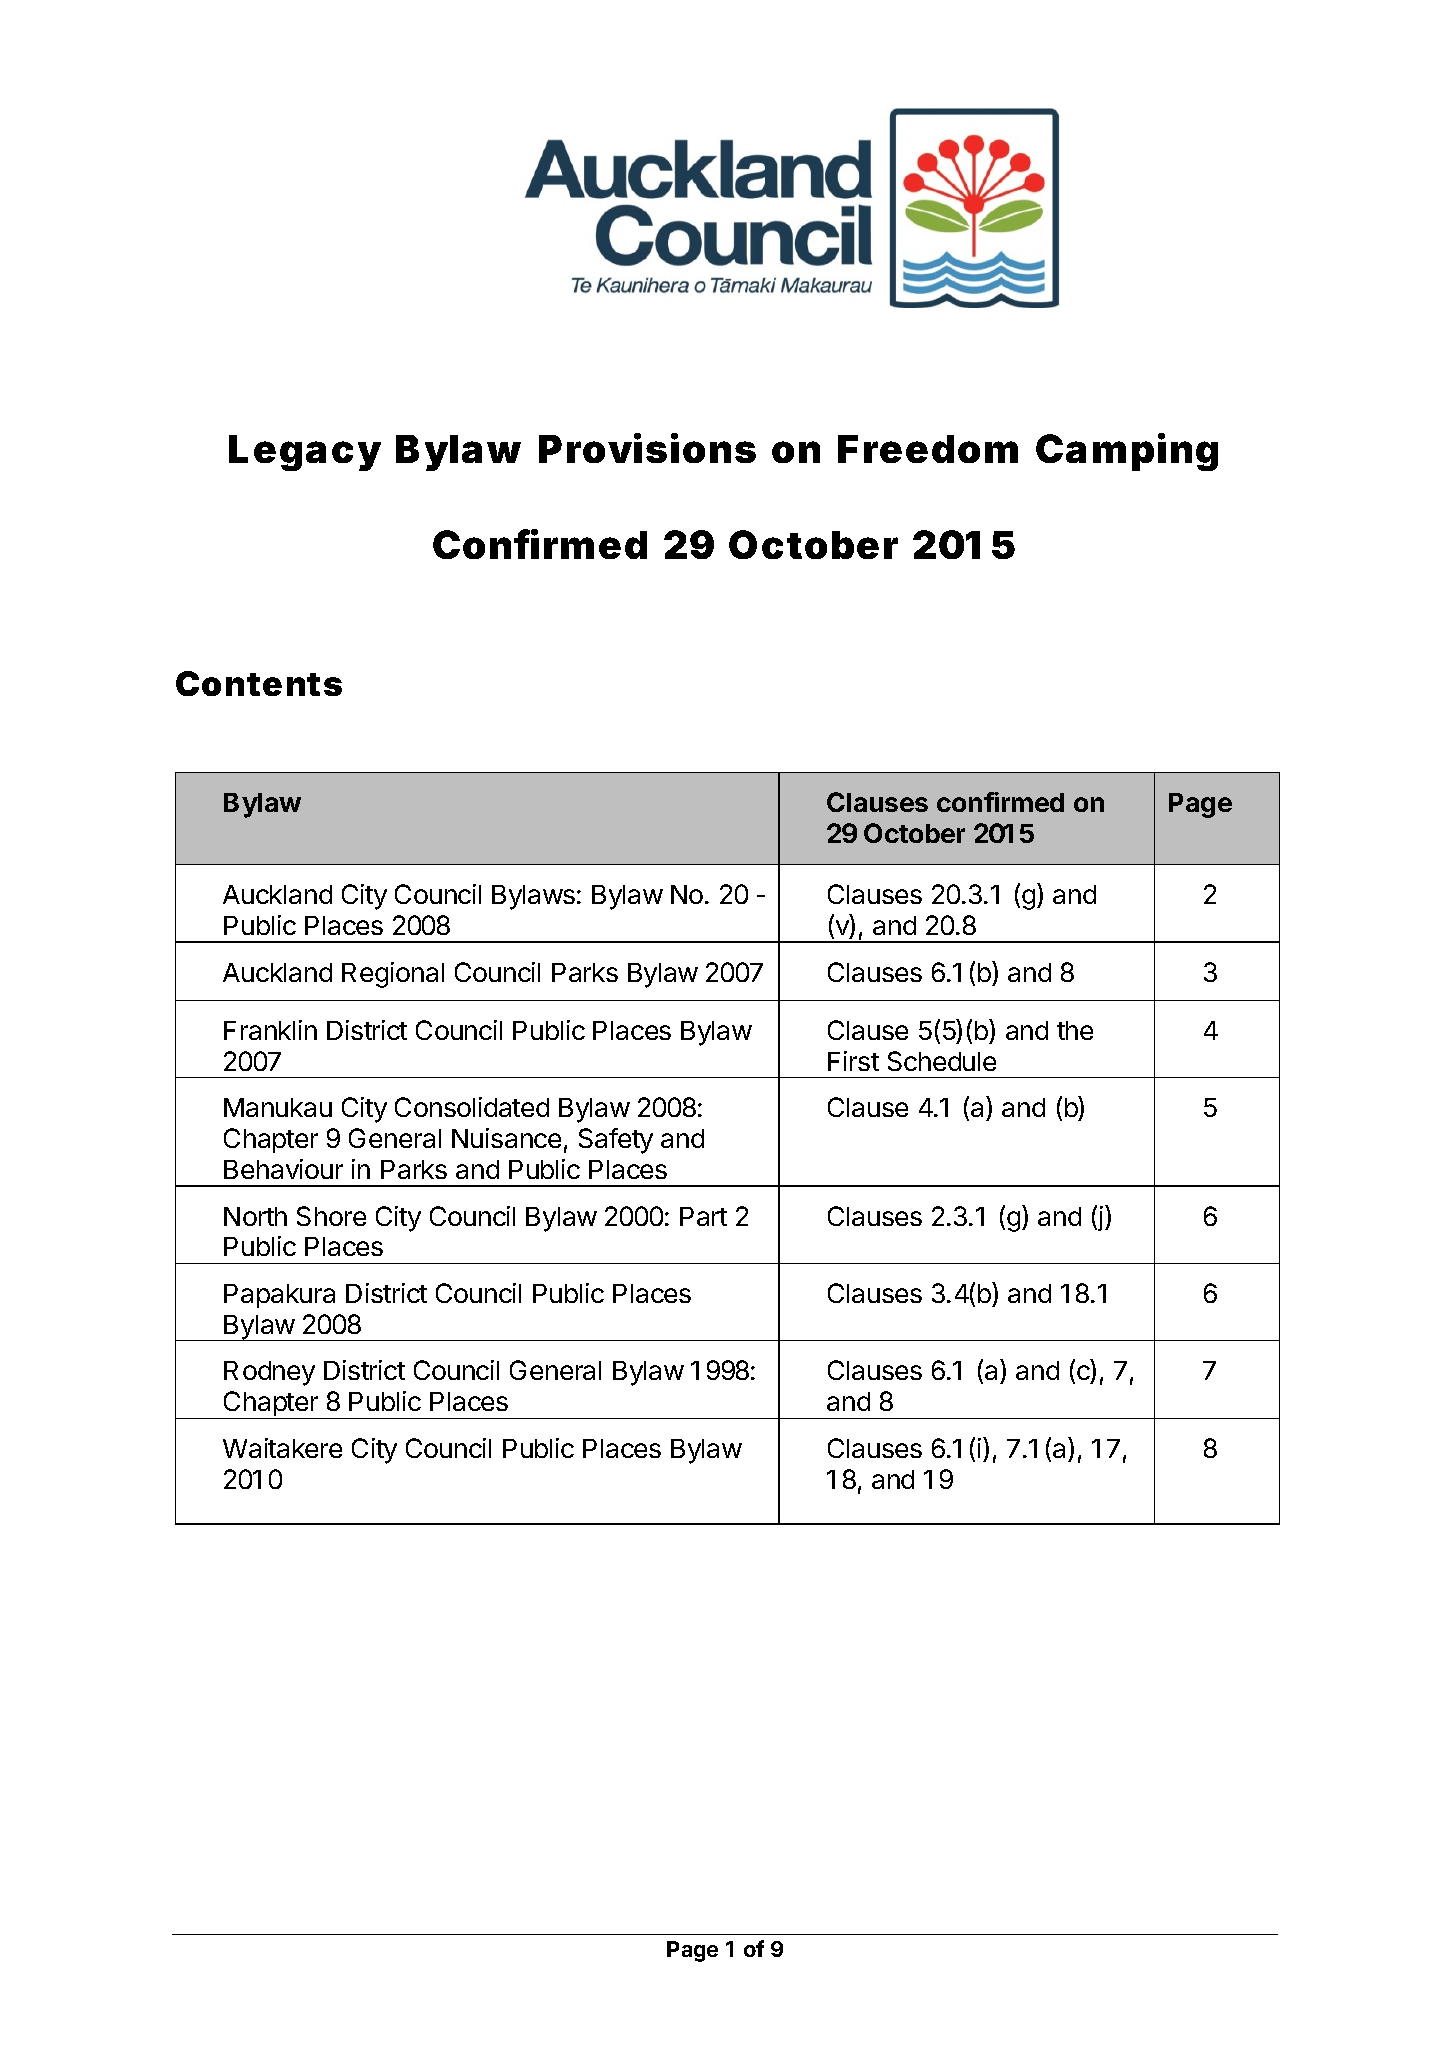 The image size is (1449, 2049). I want to click on Provisions, so click(647, 448).
